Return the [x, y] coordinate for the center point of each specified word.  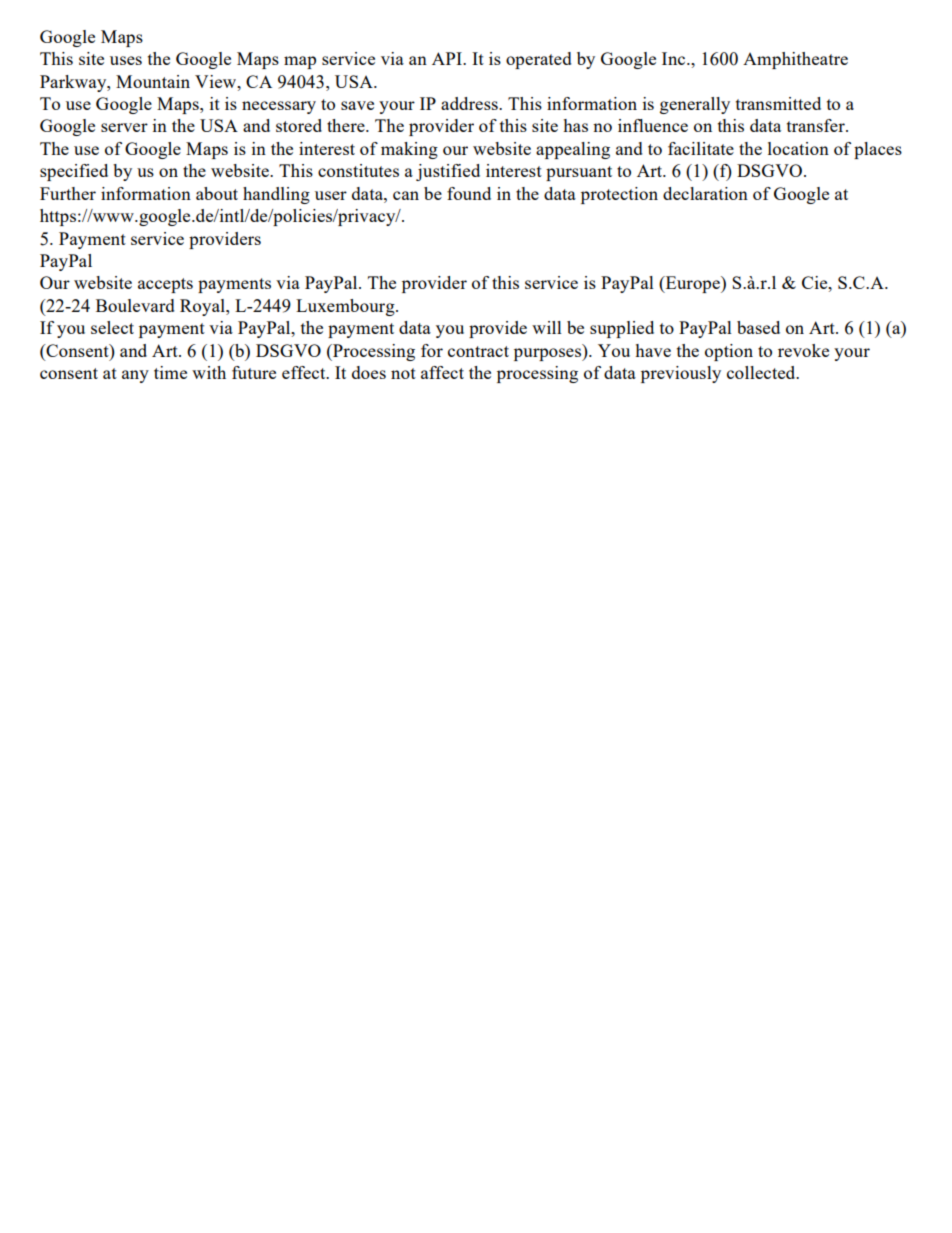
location [798, 148]
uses [126, 60]
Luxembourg [346, 307]
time [170, 372]
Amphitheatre [795, 60]
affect [442, 372]
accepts [165, 285]
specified [74, 172]
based [758, 327]
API [448, 58]
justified [448, 172]
